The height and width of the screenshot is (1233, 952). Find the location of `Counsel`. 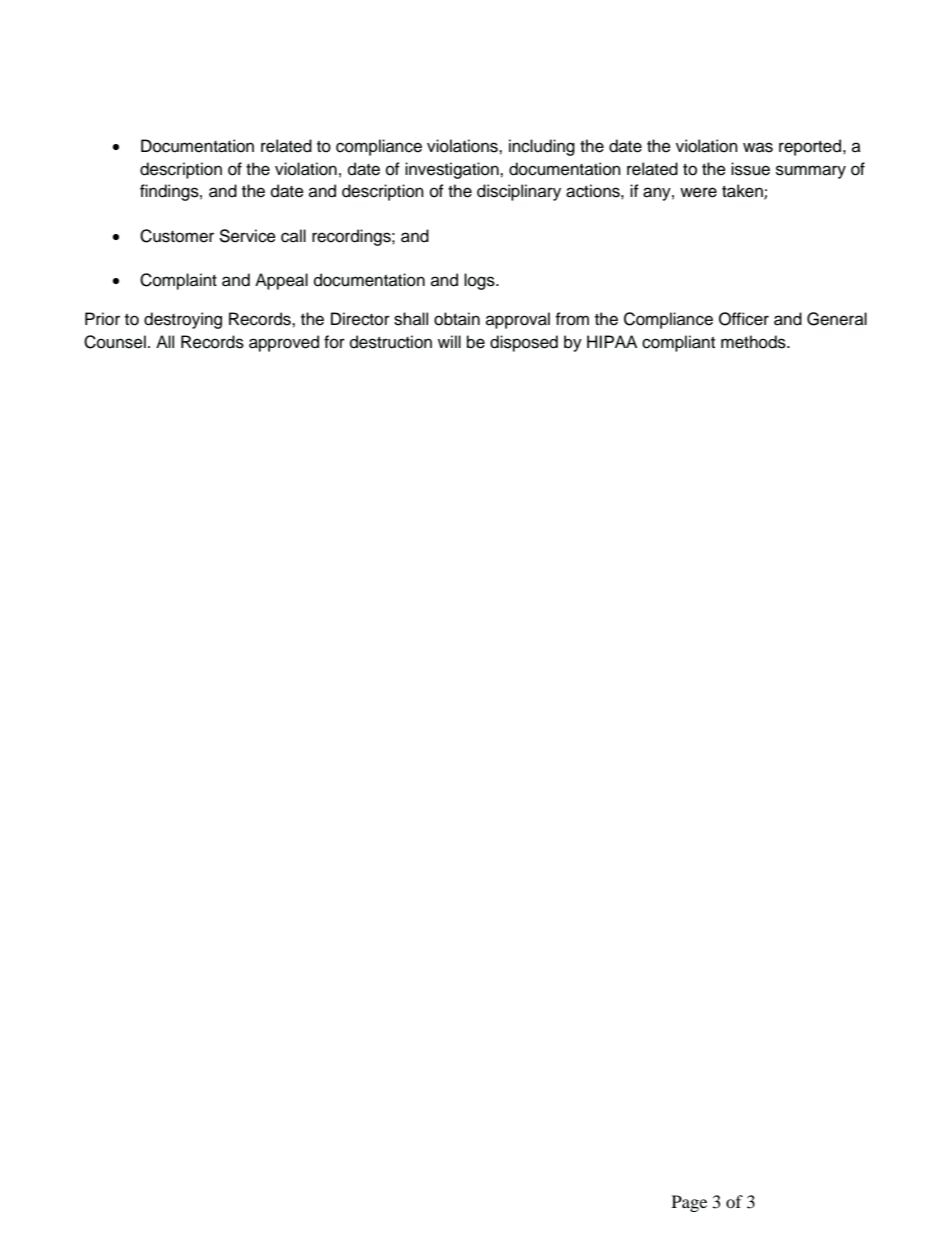

Counsel is located at coordinates (115, 342).
